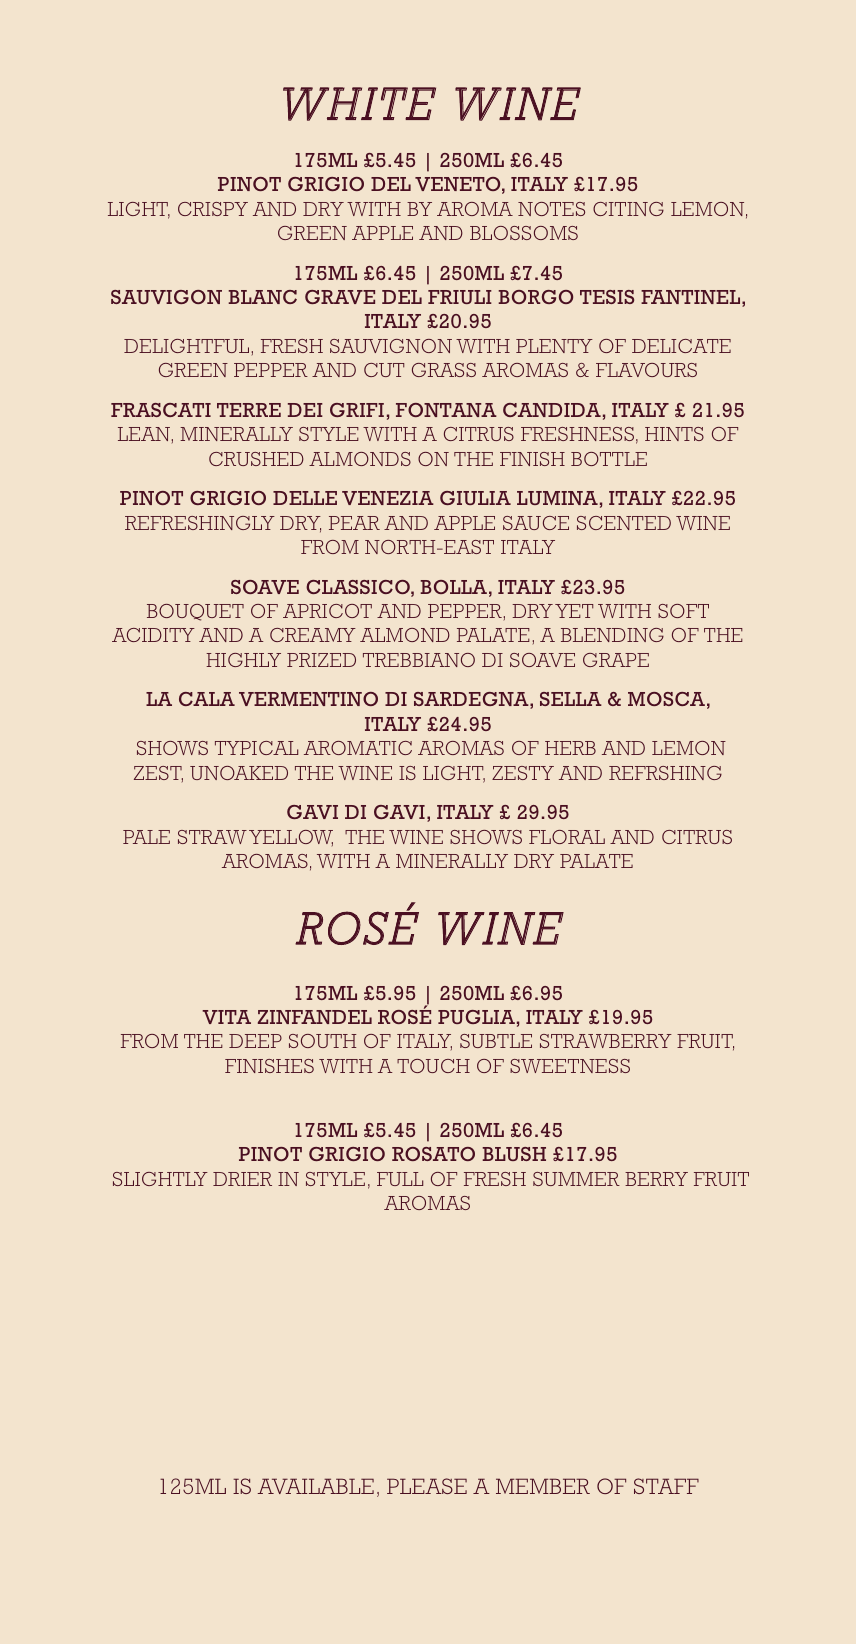  I want to click on AVAILABLE, so click(315, 1486).
